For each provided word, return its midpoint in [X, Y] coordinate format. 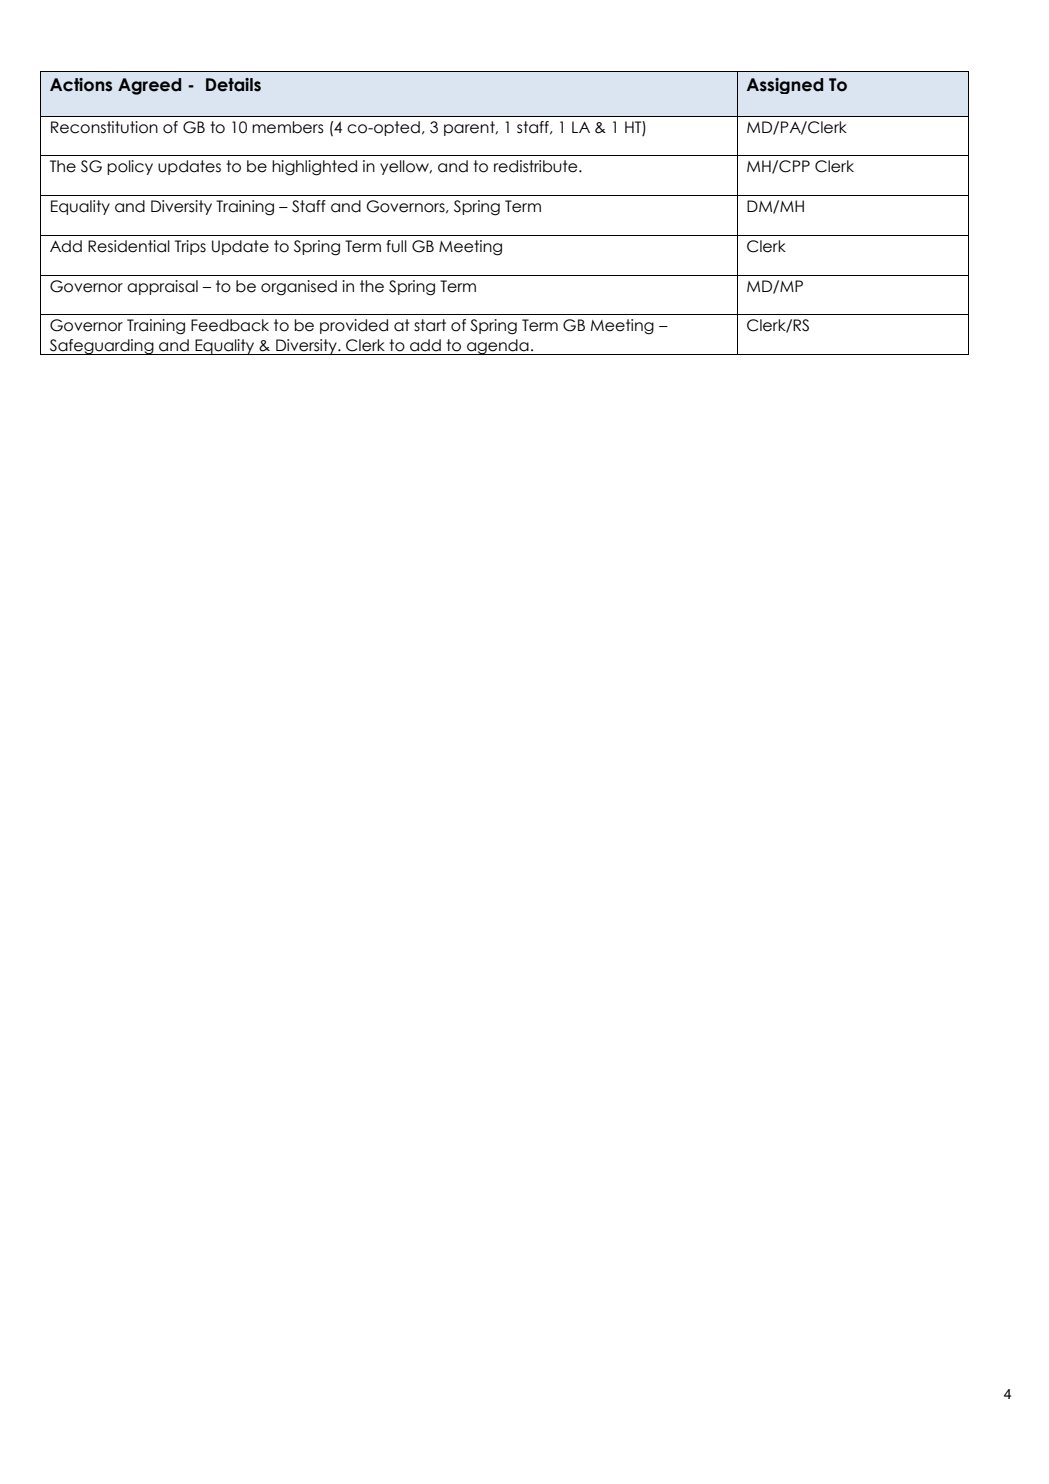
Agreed [149, 86]
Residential [129, 246]
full [396, 246]
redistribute [537, 166]
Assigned [785, 86]
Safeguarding [102, 347]
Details [233, 85]
